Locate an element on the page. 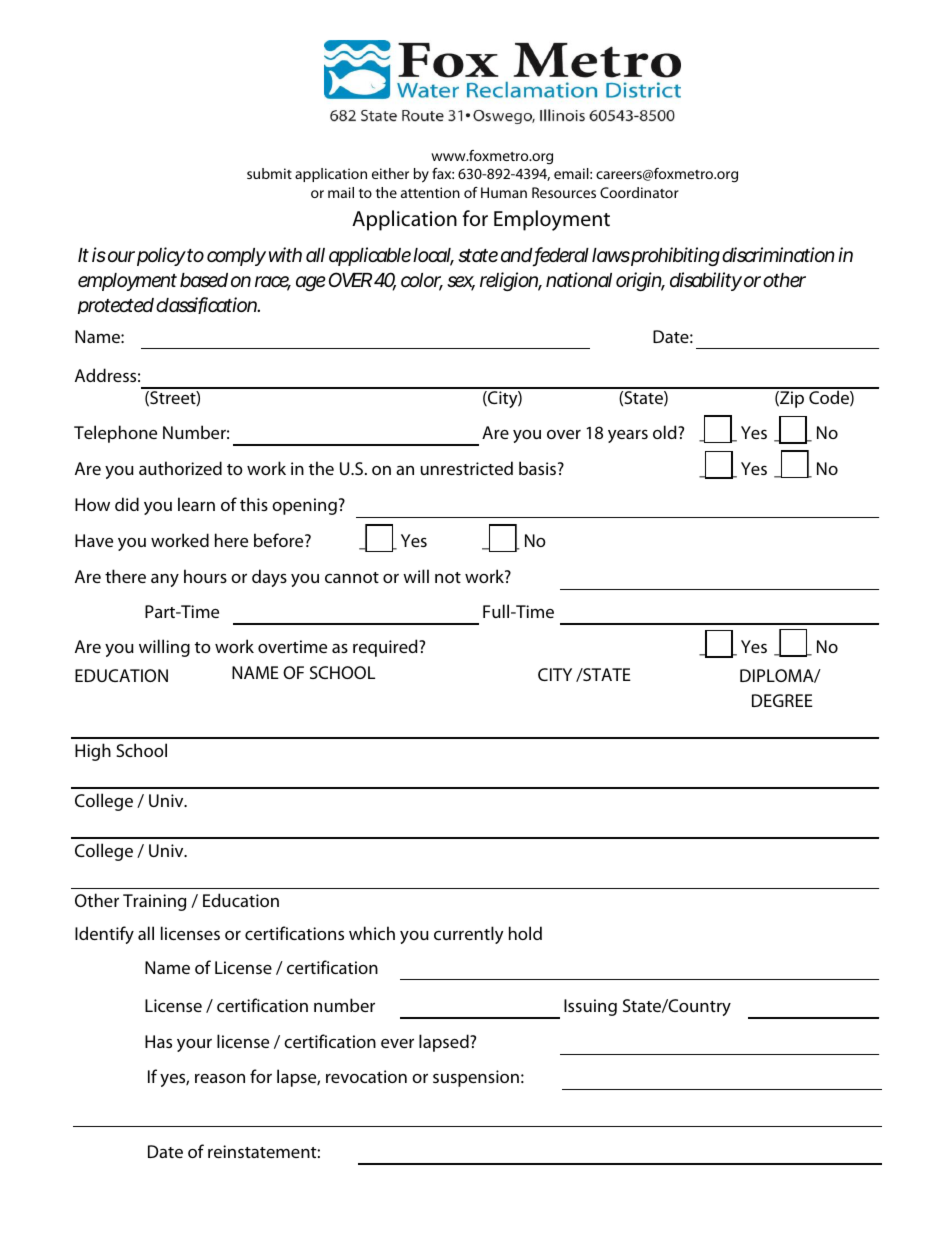  Coordinator is located at coordinates (639, 192).
